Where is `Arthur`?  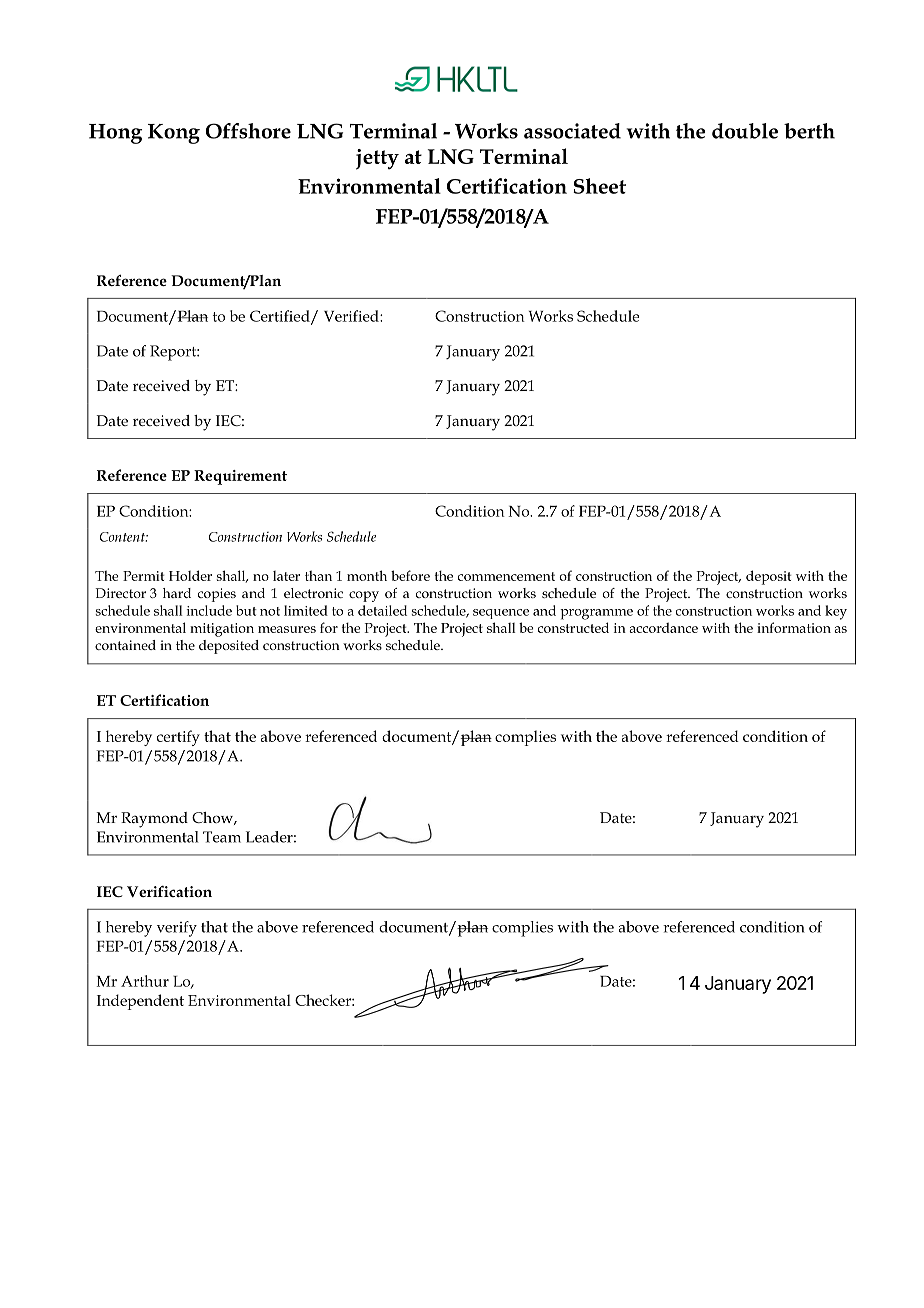
Arthur is located at coordinates (145, 981).
